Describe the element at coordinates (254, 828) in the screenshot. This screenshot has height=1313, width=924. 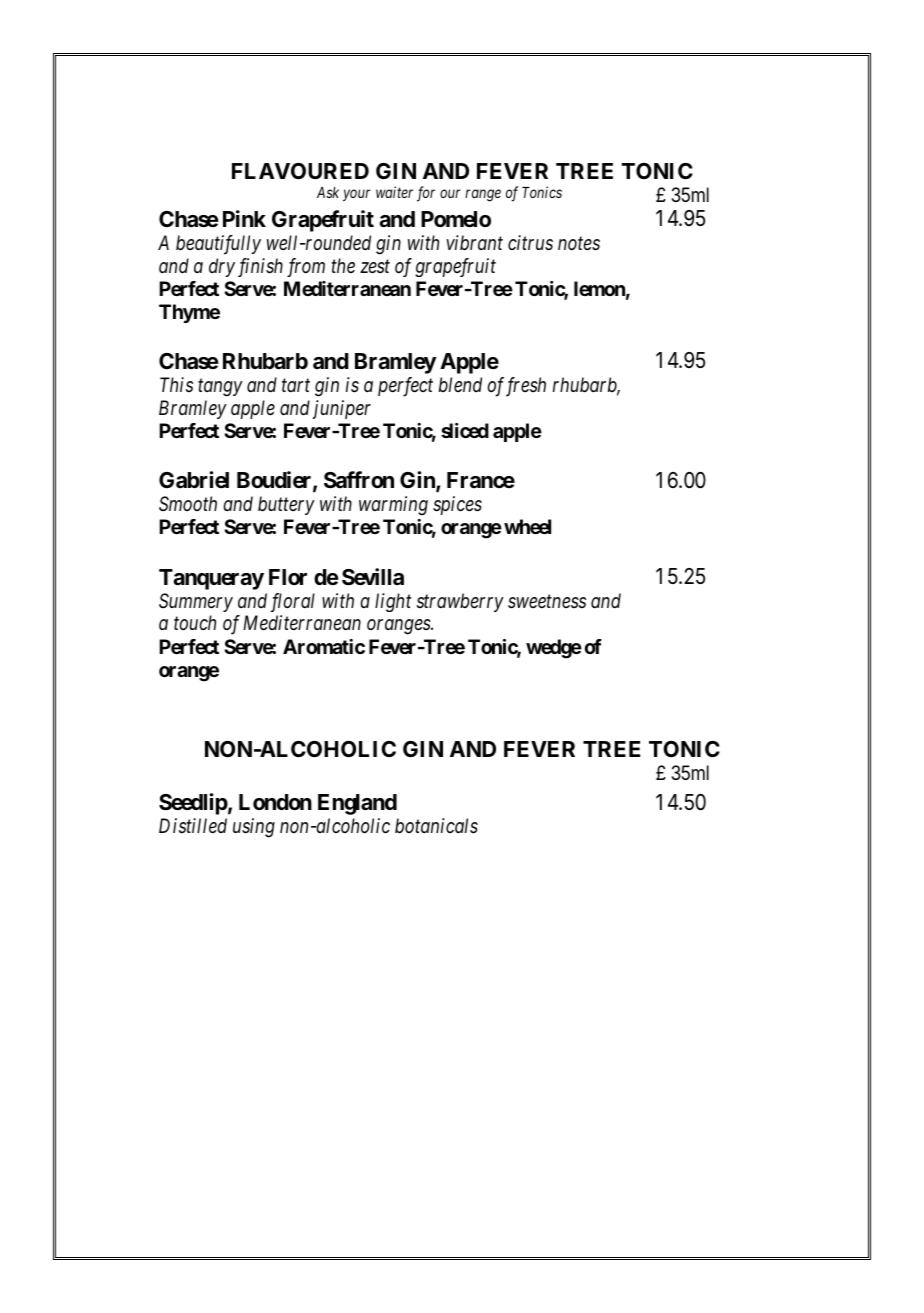
I see `using` at that location.
